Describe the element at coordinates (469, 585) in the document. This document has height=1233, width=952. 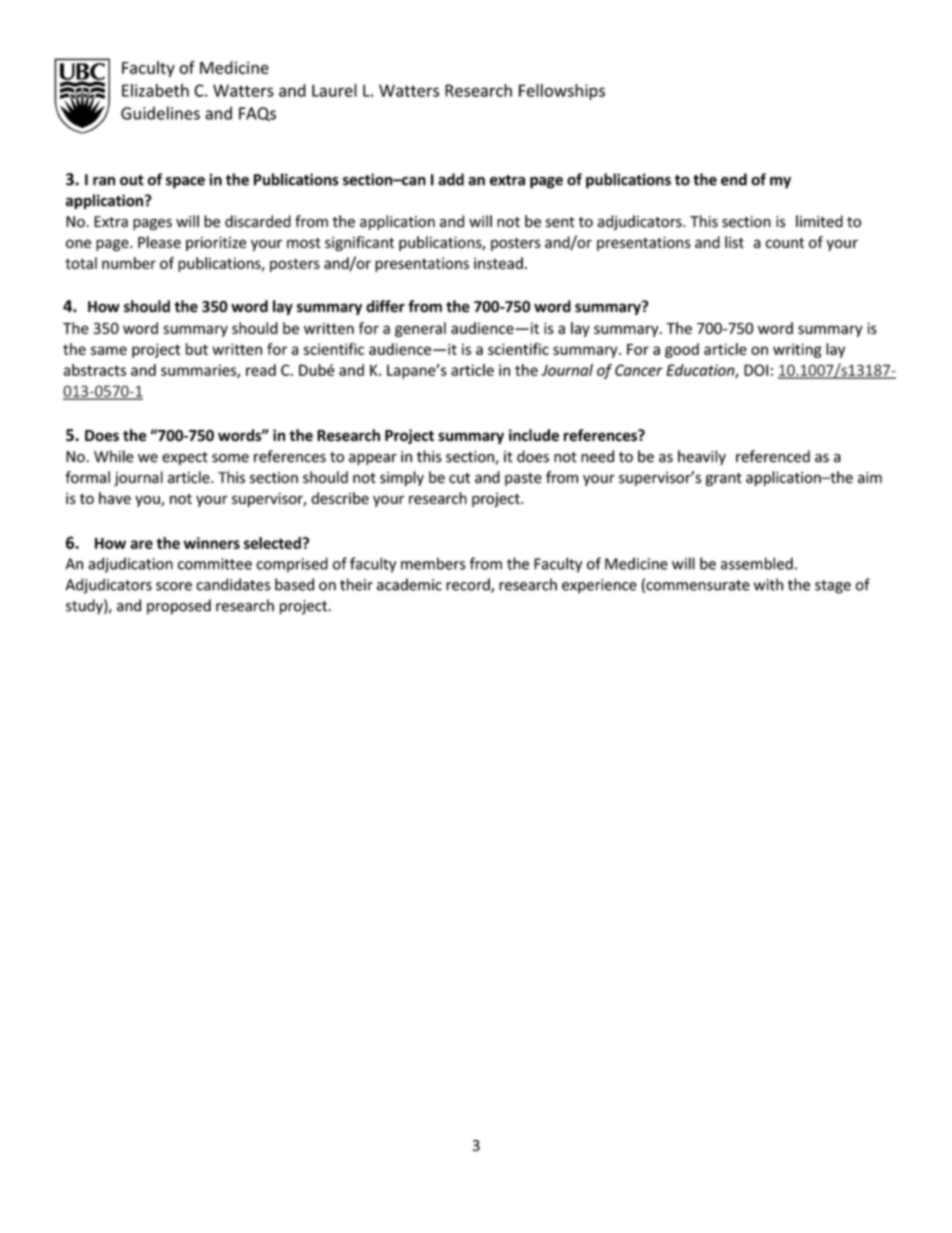
I see `record` at that location.
